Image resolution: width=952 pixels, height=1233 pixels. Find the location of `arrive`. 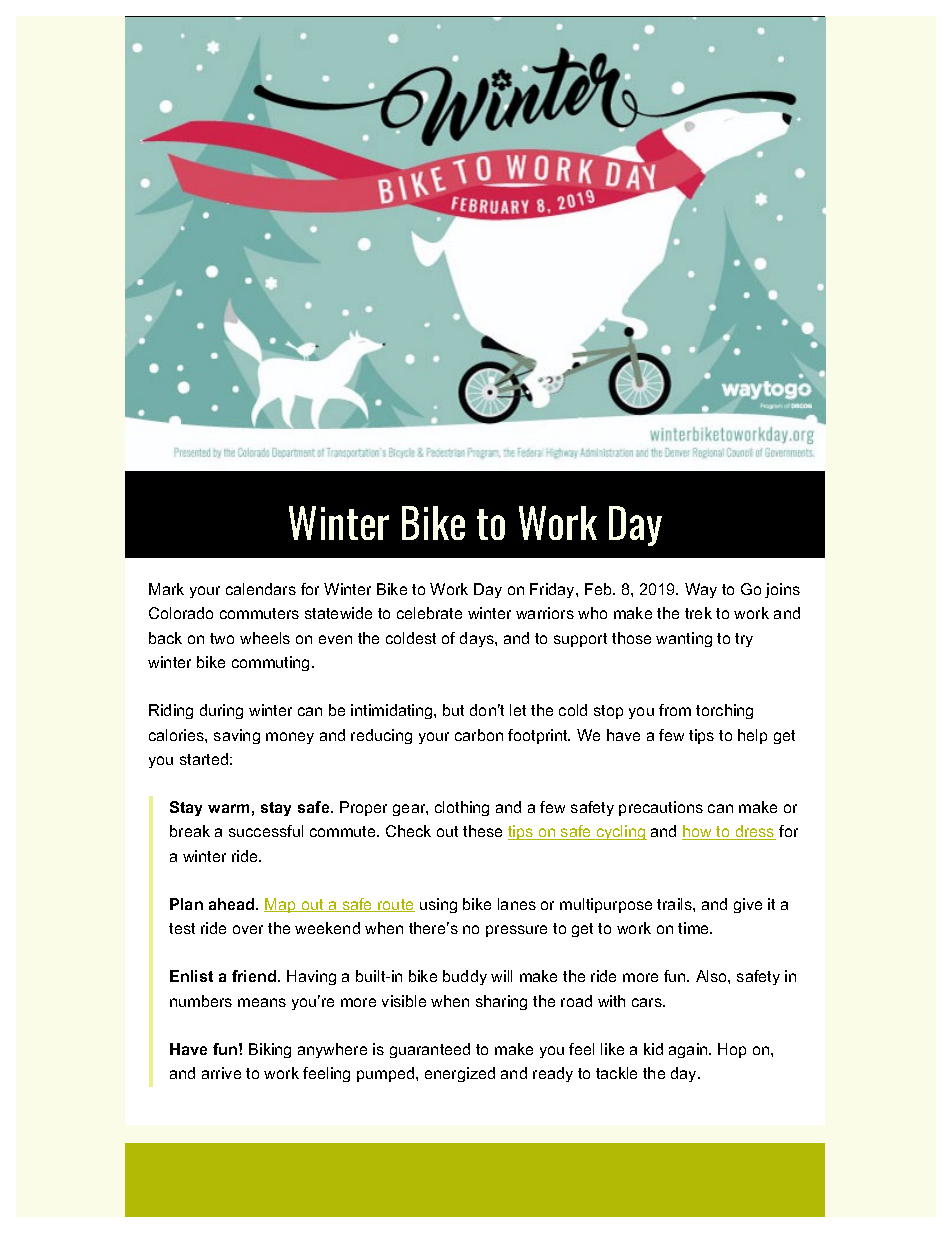

arrive is located at coordinates (221, 1073).
